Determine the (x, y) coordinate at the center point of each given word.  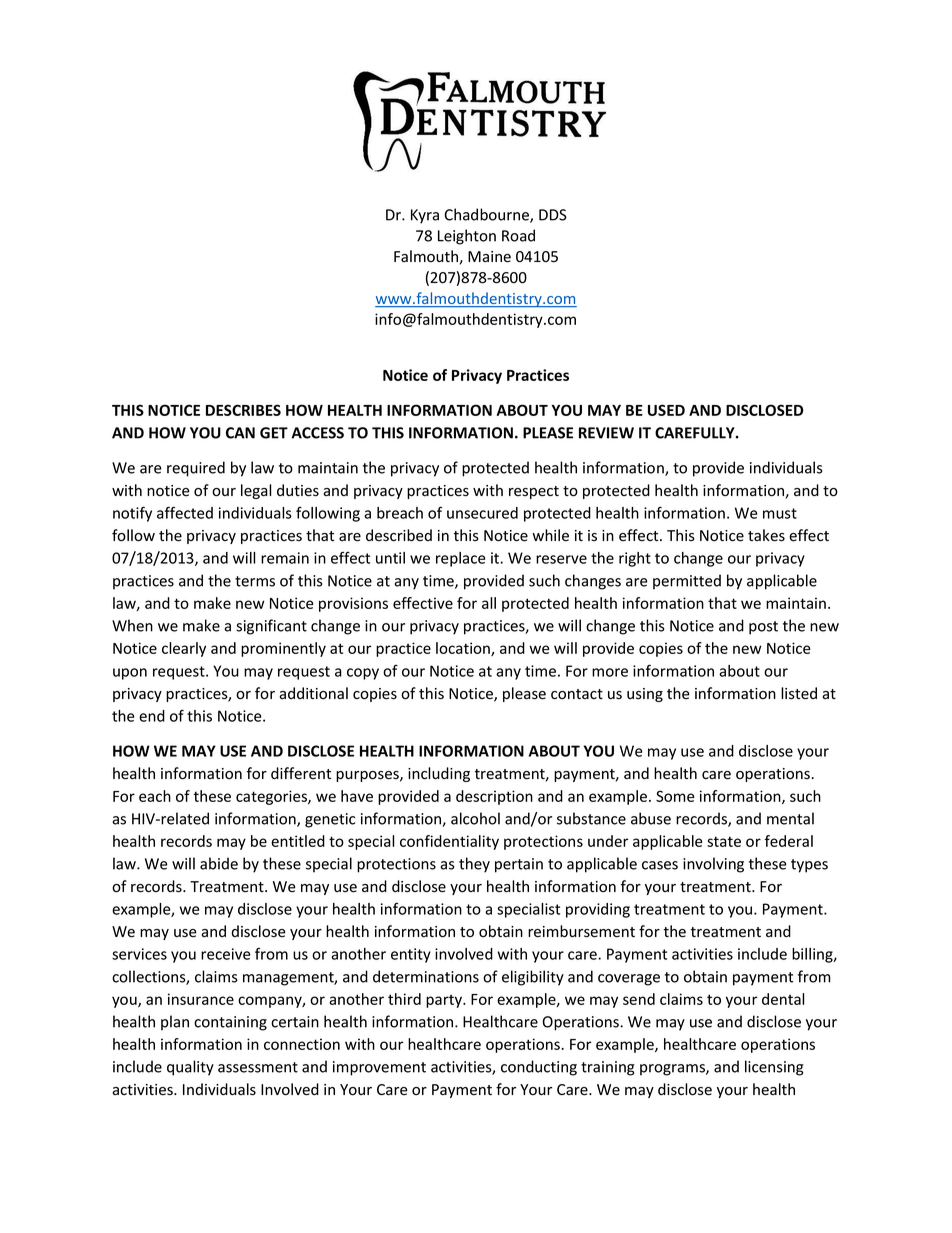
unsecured (482, 513)
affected (185, 512)
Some (675, 796)
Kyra (425, 216)
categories (272, 797)
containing (230, 1023)
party (445, 1001)
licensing (774, 1068)
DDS (553, 215)
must (780, 513)
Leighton (467, 237)
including (439, 774)
